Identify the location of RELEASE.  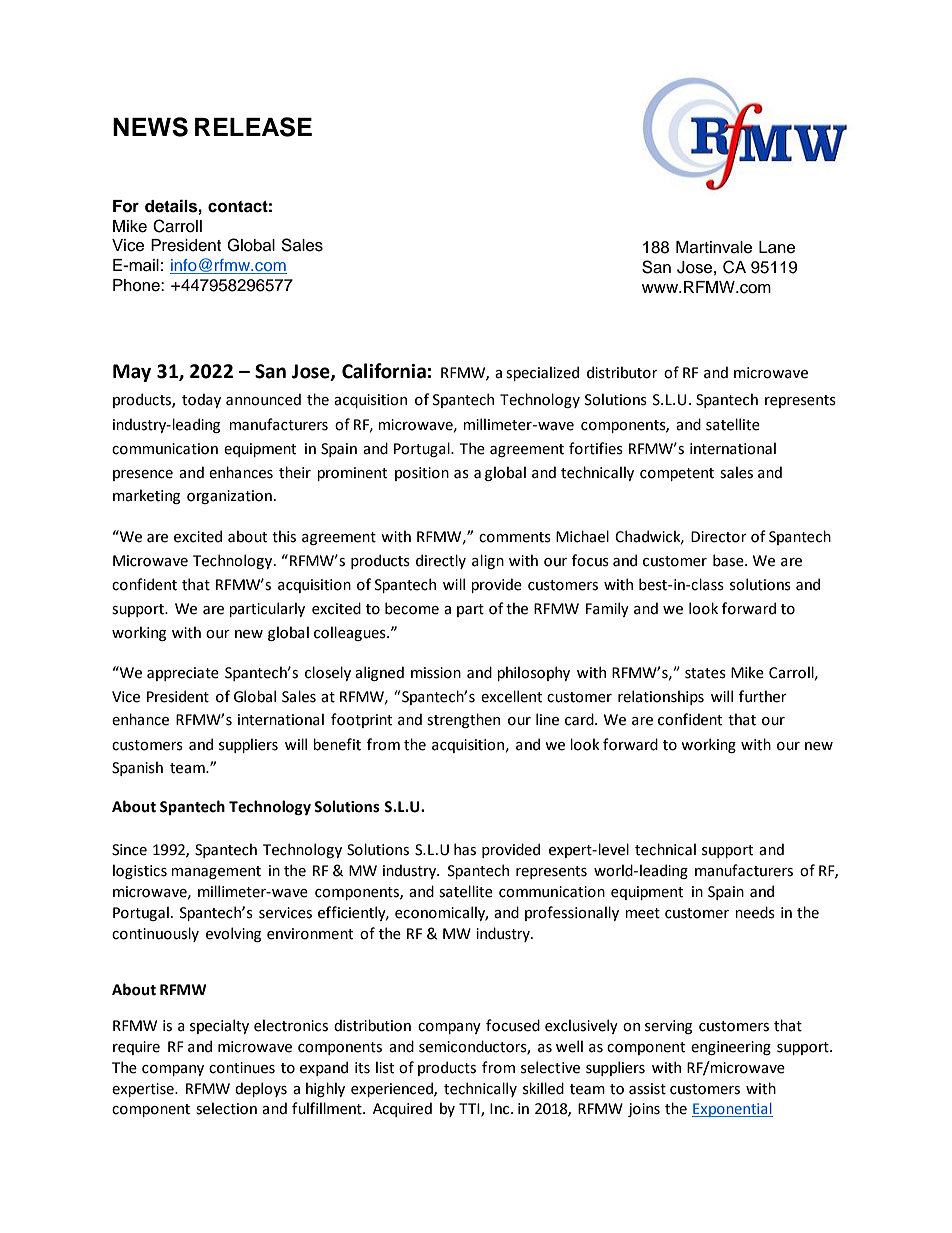
(253, 127).
